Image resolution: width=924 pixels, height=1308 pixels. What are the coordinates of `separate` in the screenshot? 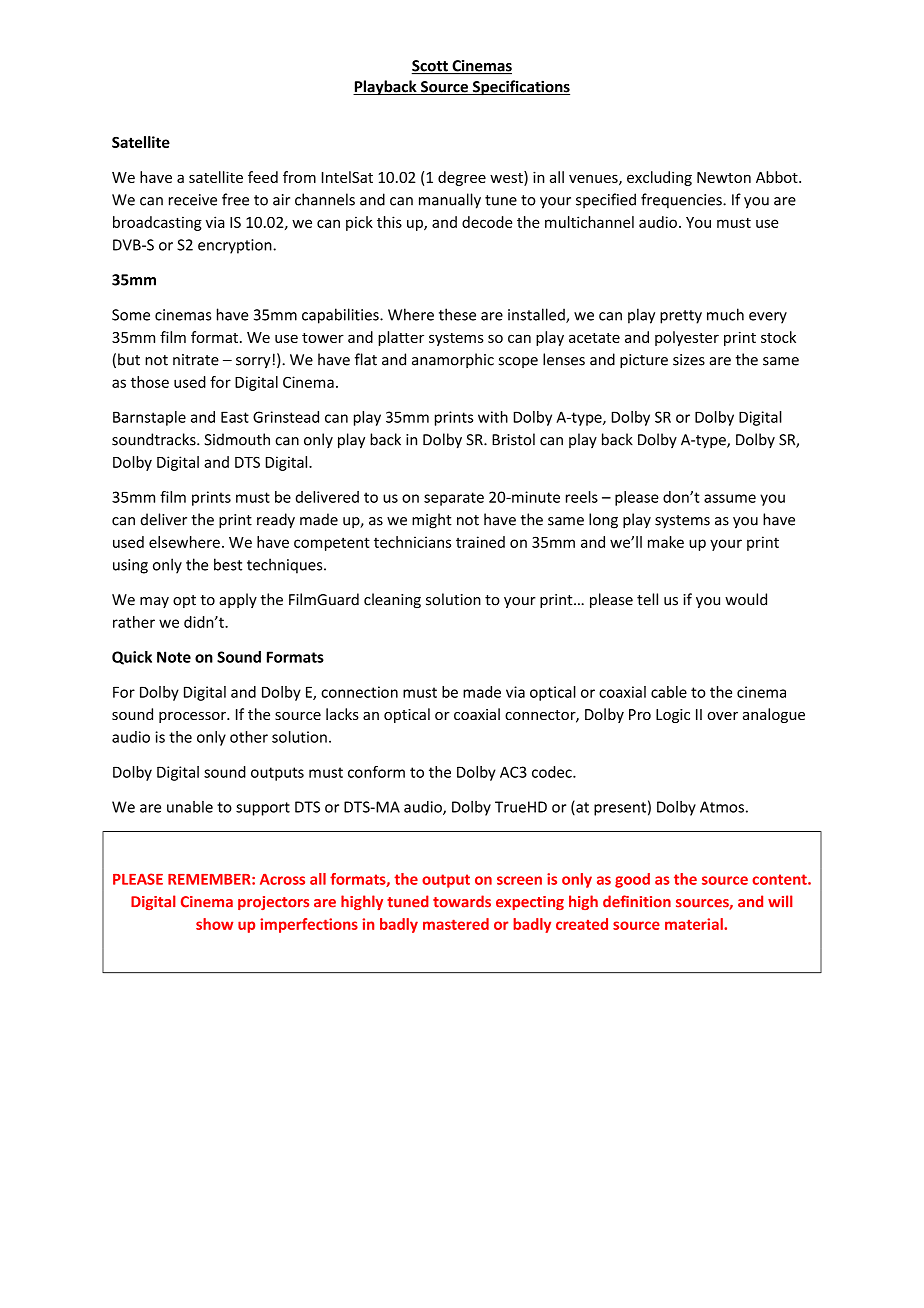 It's located at (454, 499).
